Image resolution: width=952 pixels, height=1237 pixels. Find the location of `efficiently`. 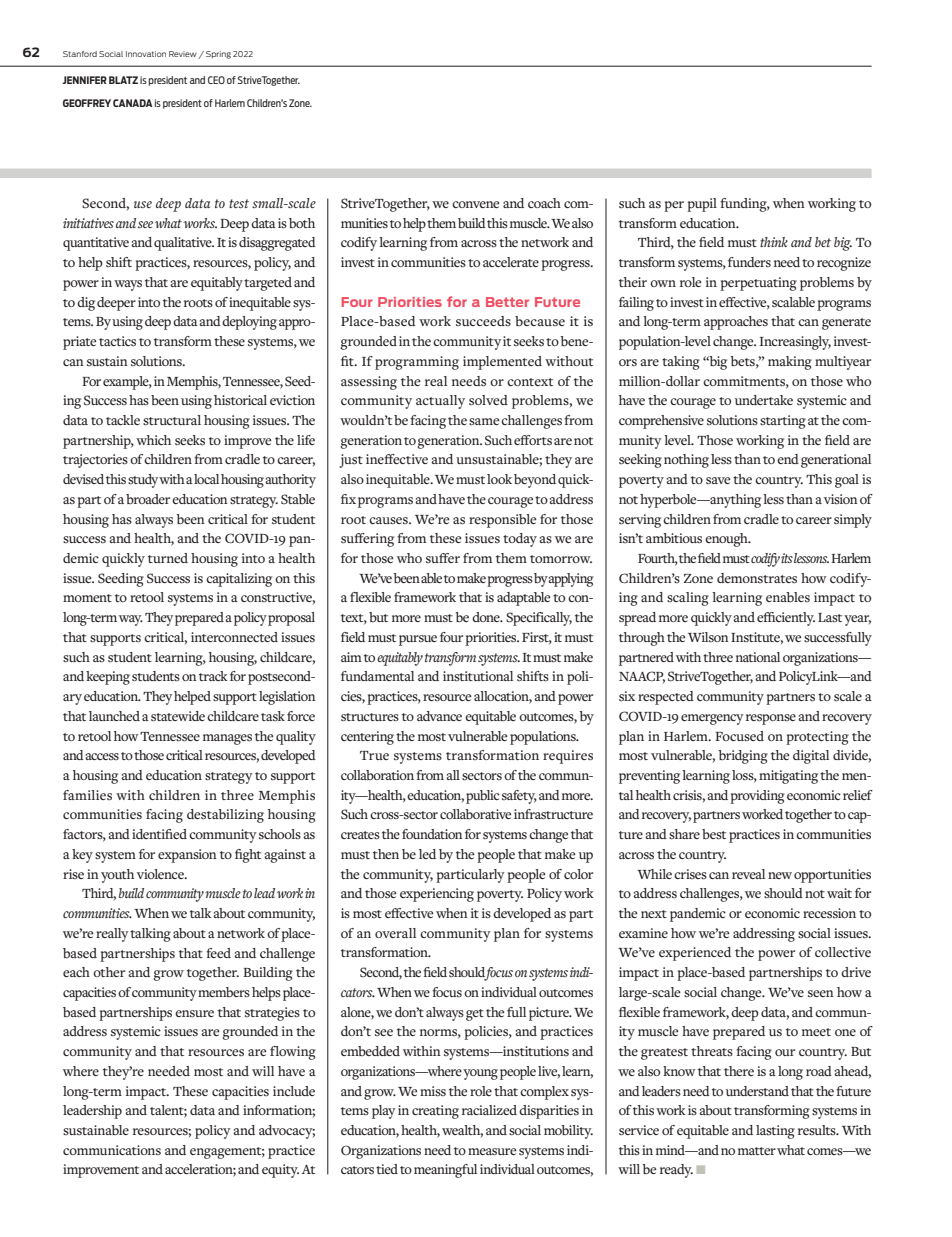

efficiently is located at coordinates (786, 619).
